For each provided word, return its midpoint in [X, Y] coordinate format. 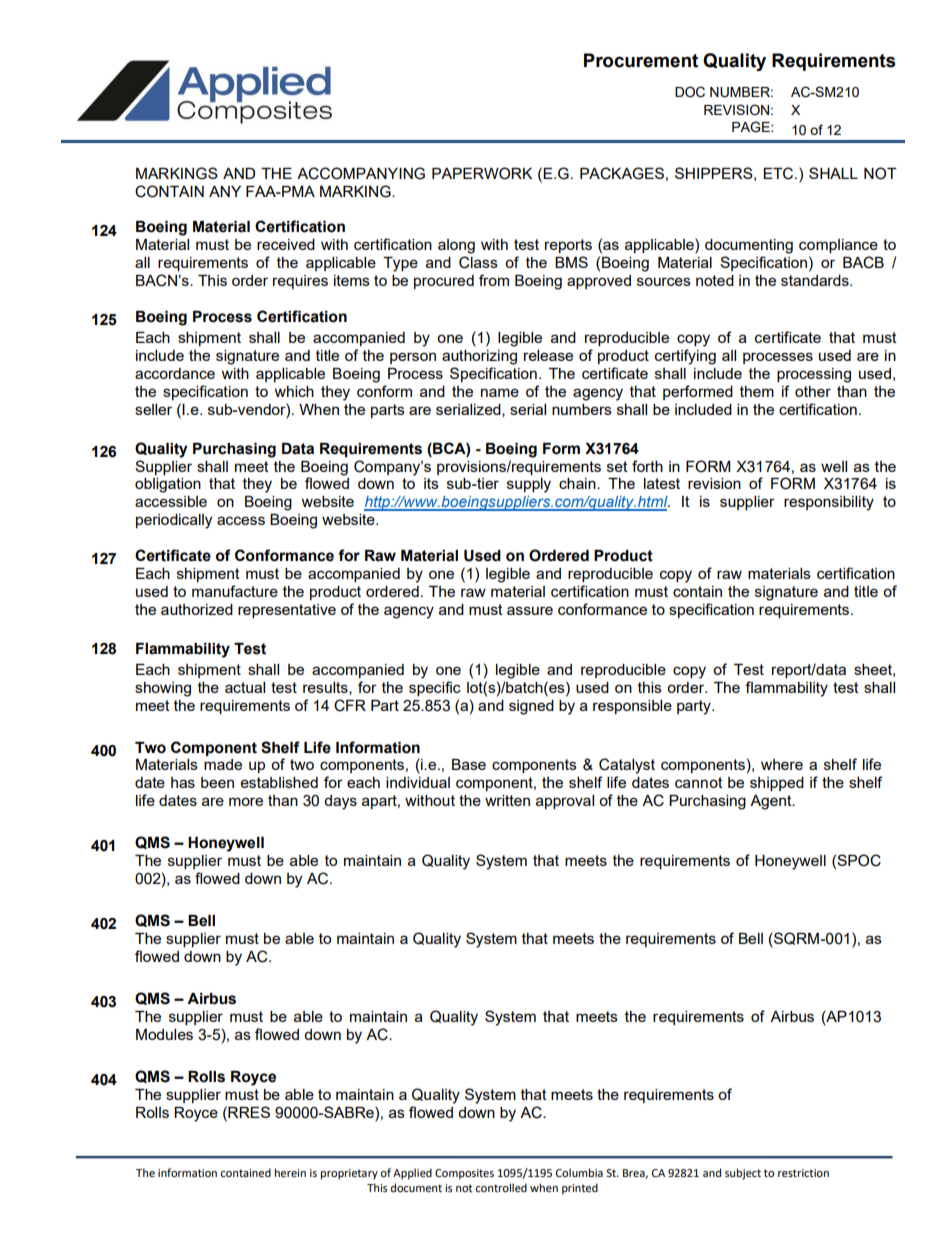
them [757, 391]
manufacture [235, 591]
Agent [772, 802]
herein [290, 1173]
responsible [632, 707]
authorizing [479, 357]
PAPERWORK [482, 173]
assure [530, 610]
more [246, 801]
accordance [175, 373]
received [286, 244]
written [507, 800]
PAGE [752, 127]
